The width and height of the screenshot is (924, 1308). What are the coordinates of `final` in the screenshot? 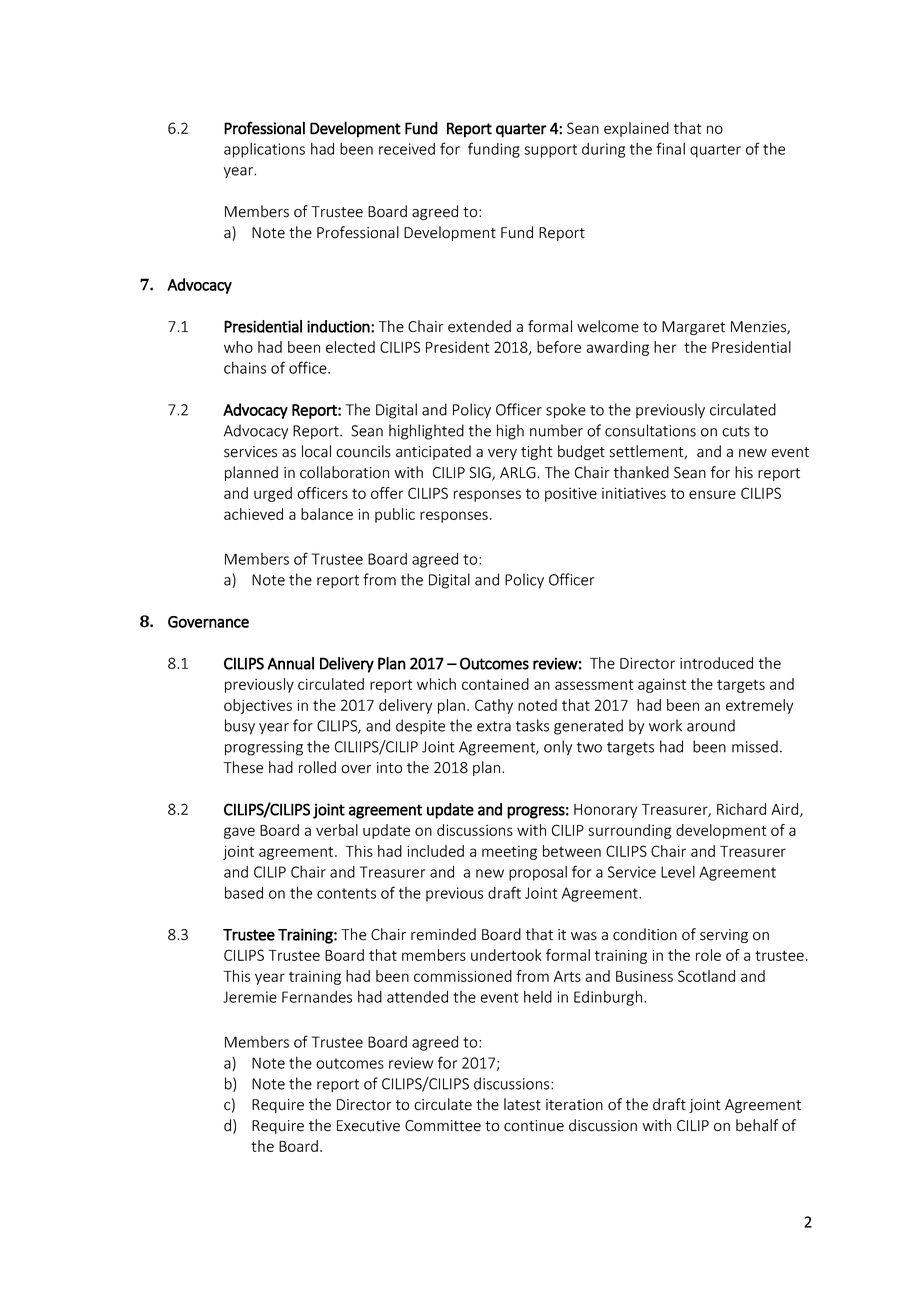 It's located at (670, 148).
